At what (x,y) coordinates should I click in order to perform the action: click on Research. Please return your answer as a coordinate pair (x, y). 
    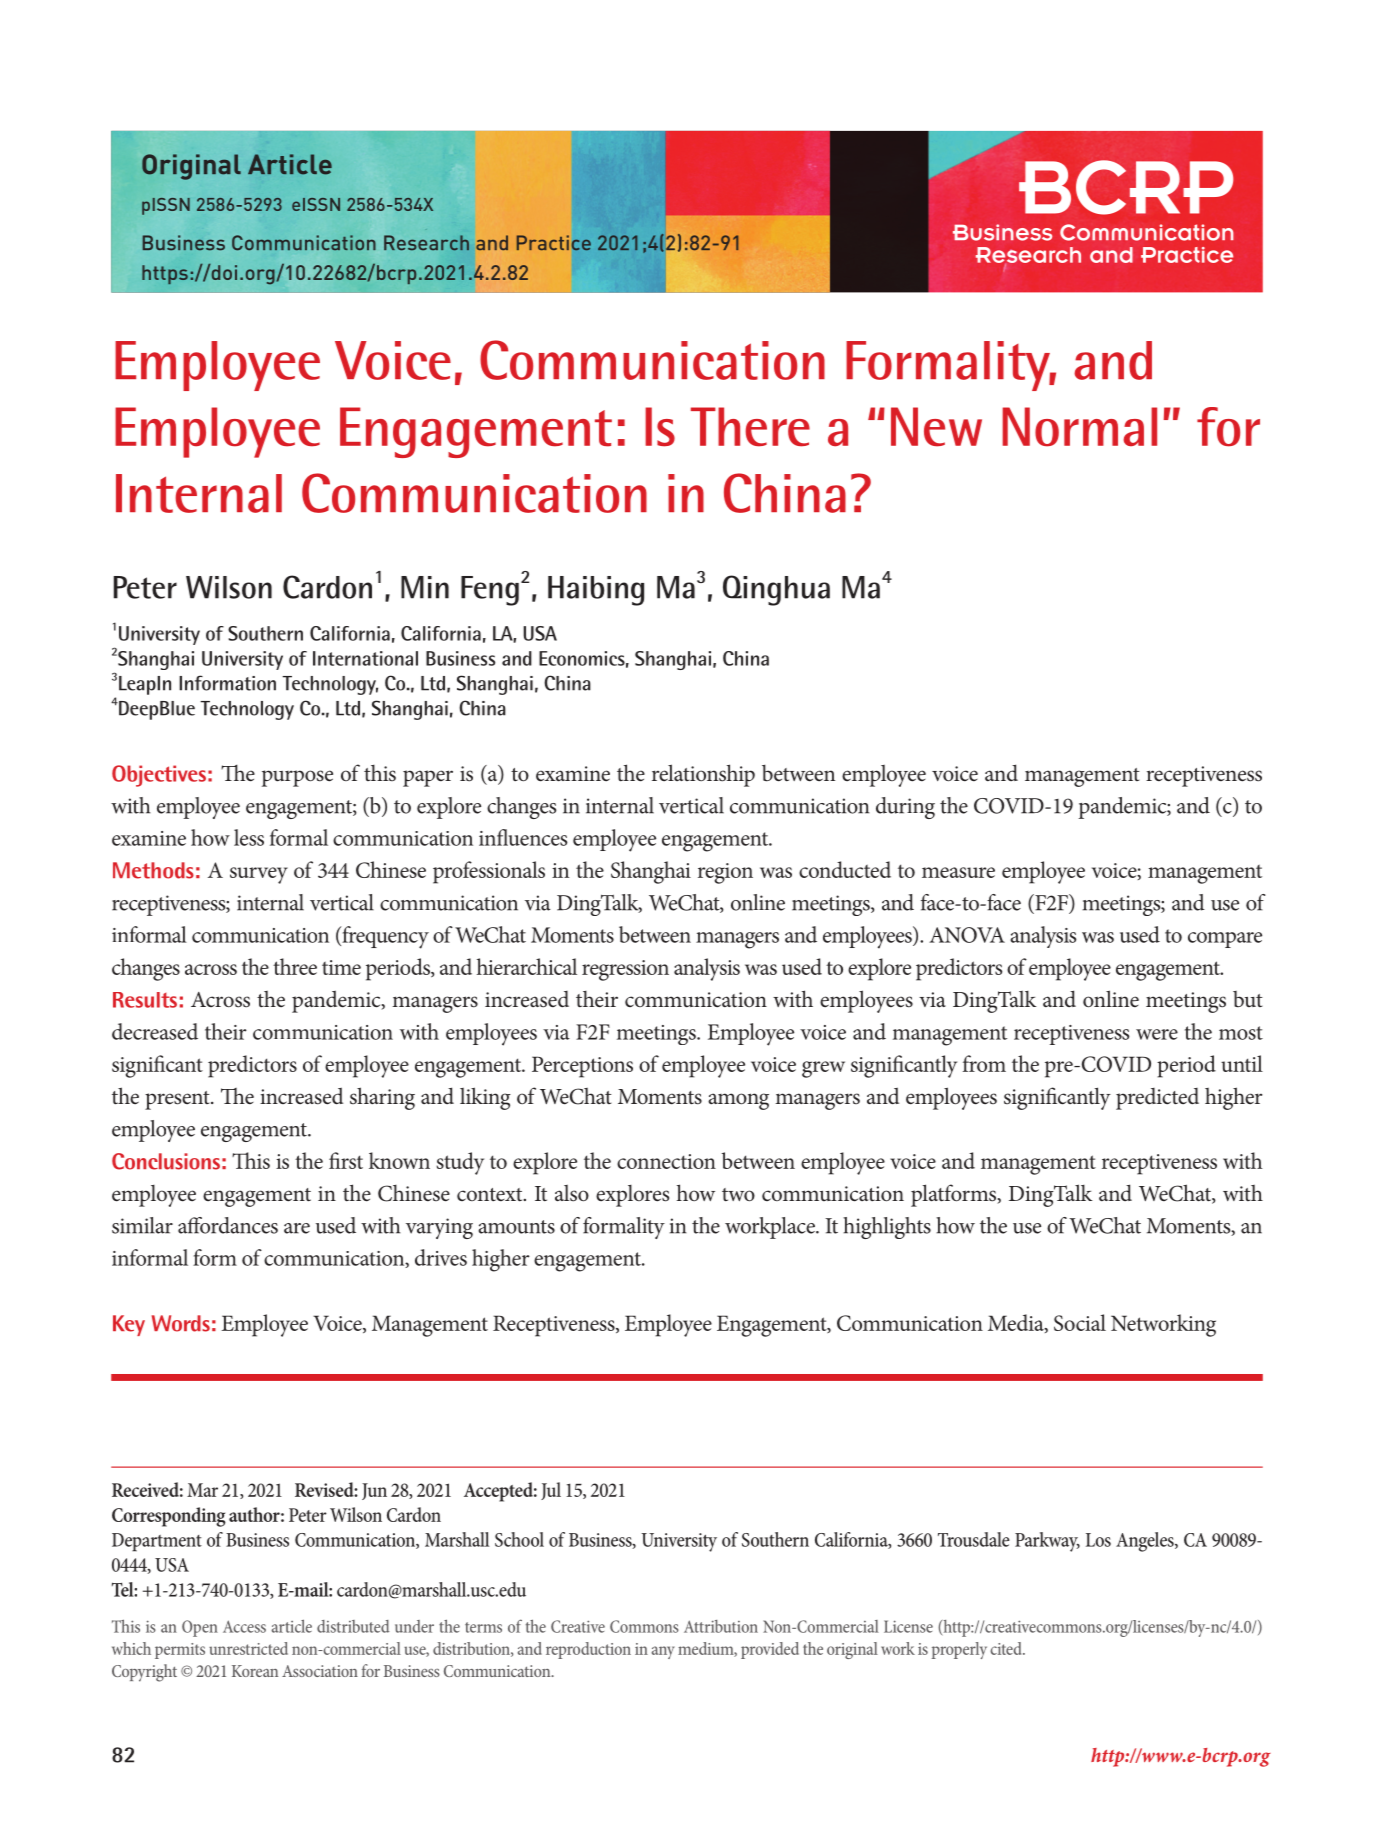
    Looking at the image, I should click on (426, 243).
